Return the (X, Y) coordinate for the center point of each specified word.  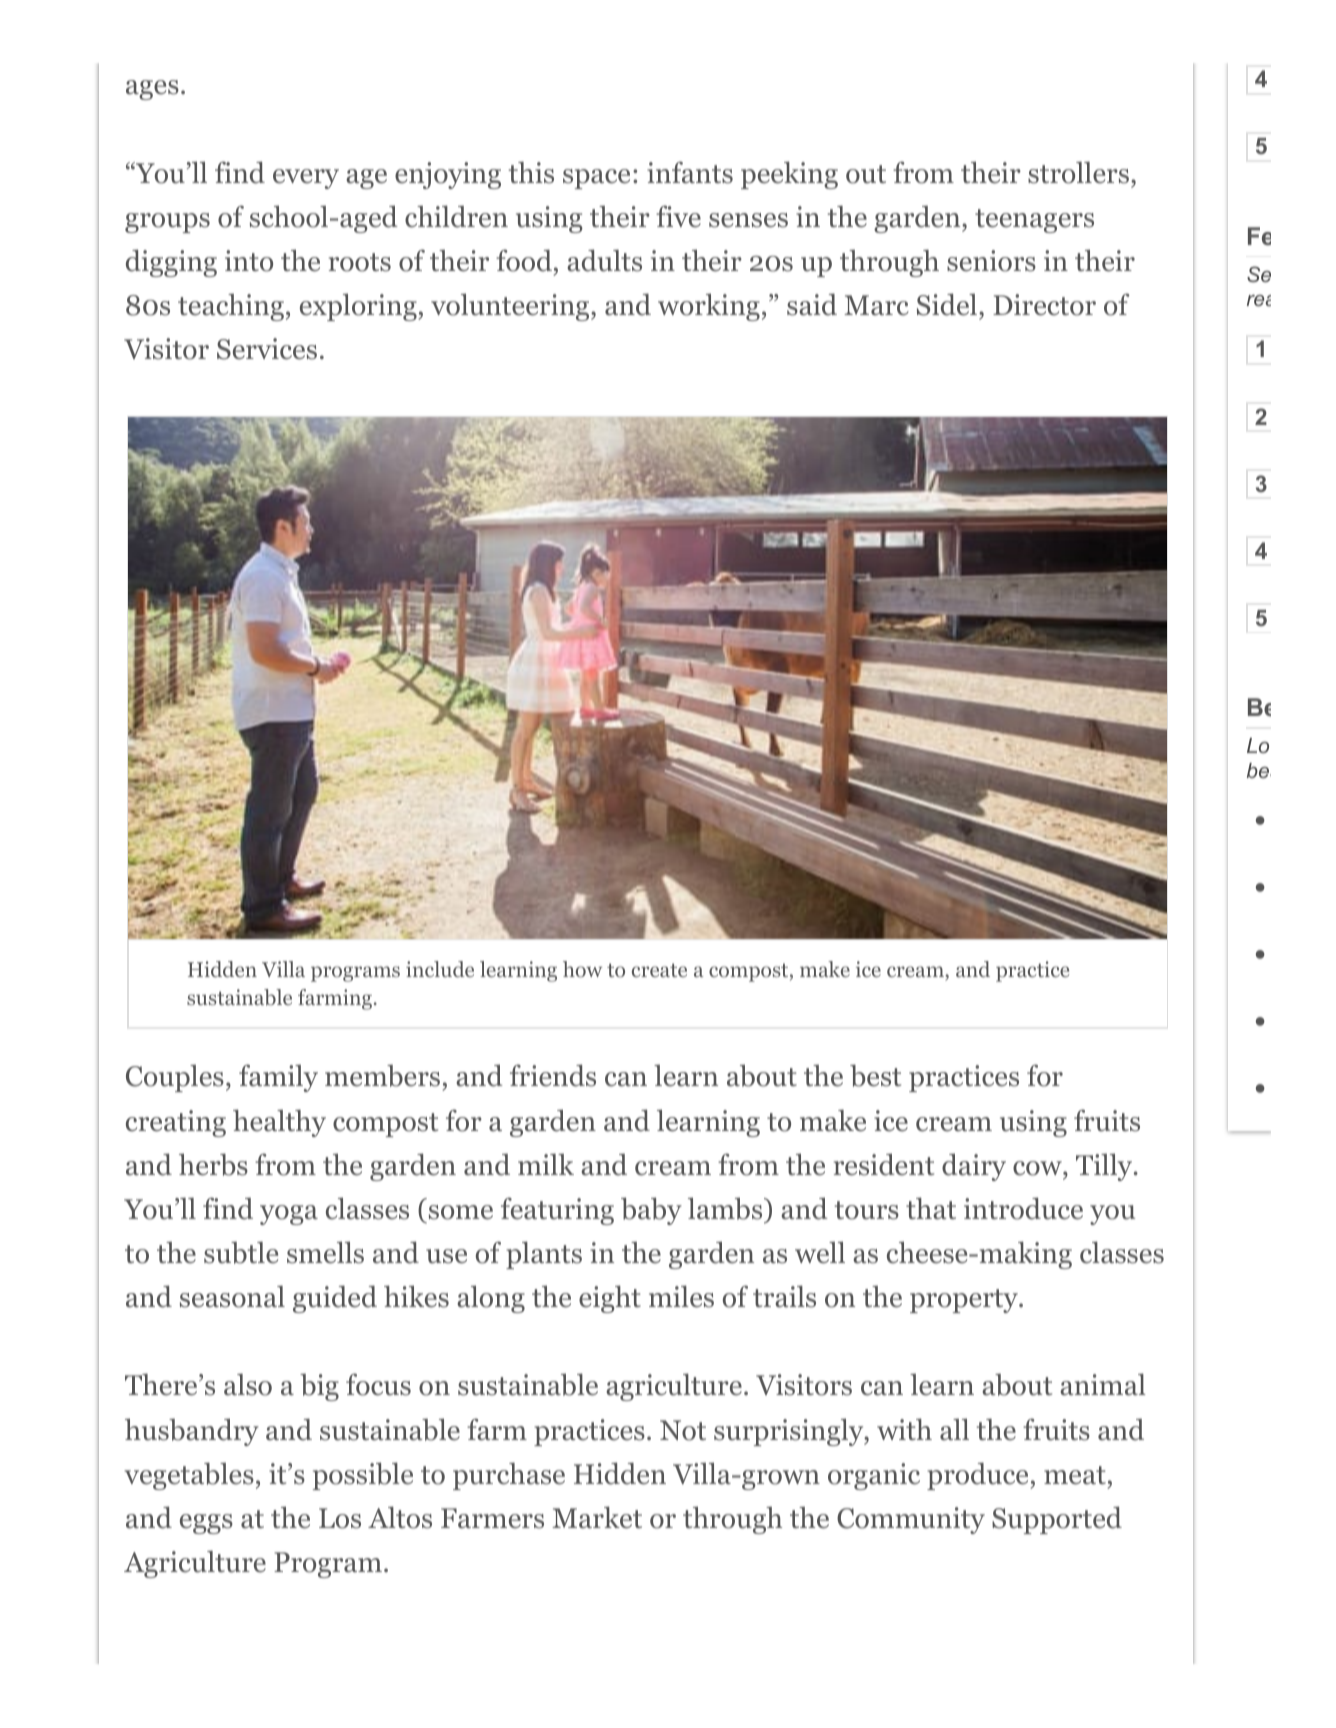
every (306, 179)
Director (1044, 305)
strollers (1078, 172)
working (709, 307)
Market (597, 1517)
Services (267, 349)
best (875, 1075)
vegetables (189, 1476)
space (596, 179)
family (278, 1078)
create (659, 970)
